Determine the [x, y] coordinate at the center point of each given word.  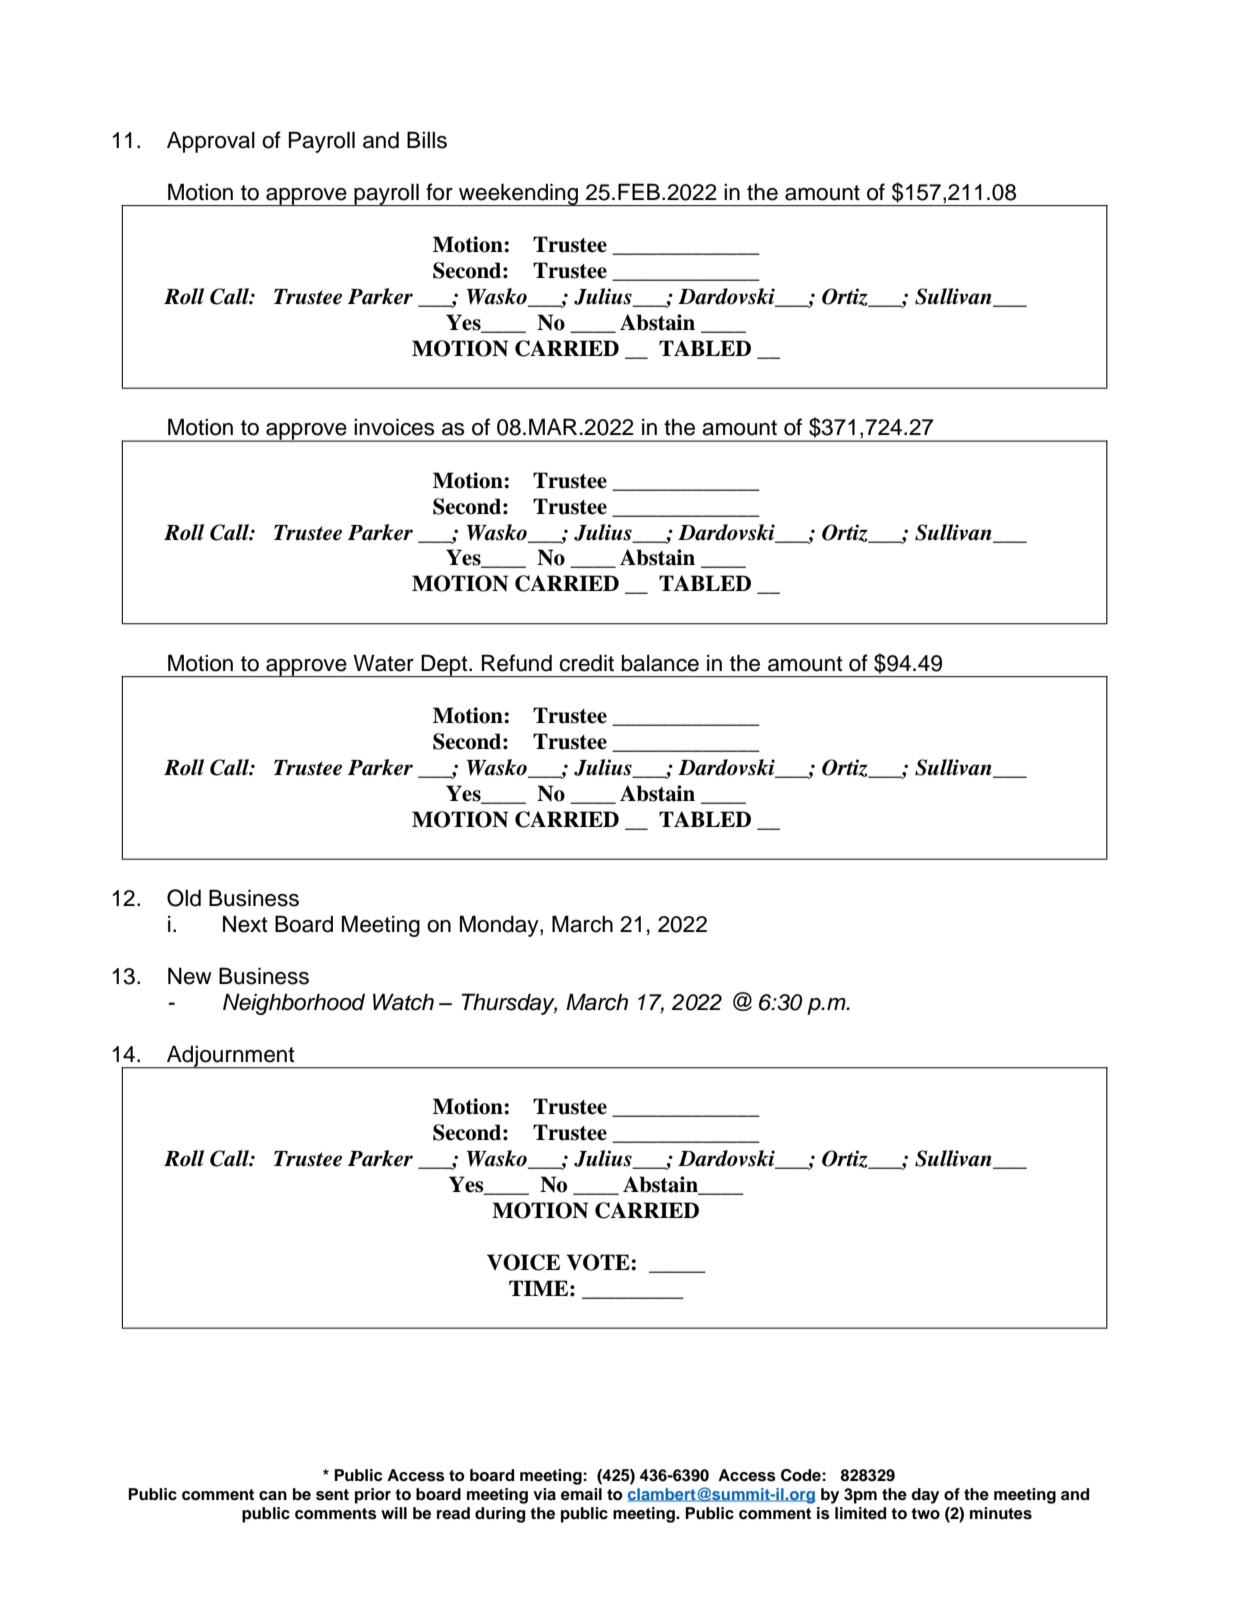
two [925, 1514]
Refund [517, 663]
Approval [211, 142]
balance [660, 663]
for [439, 192]
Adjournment [231, 1057]
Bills [427, 140]
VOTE [599, 1262]
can [273, 1496]
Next [245, 924]
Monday [500, 926]
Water [383, 663]
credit [586, 663]
